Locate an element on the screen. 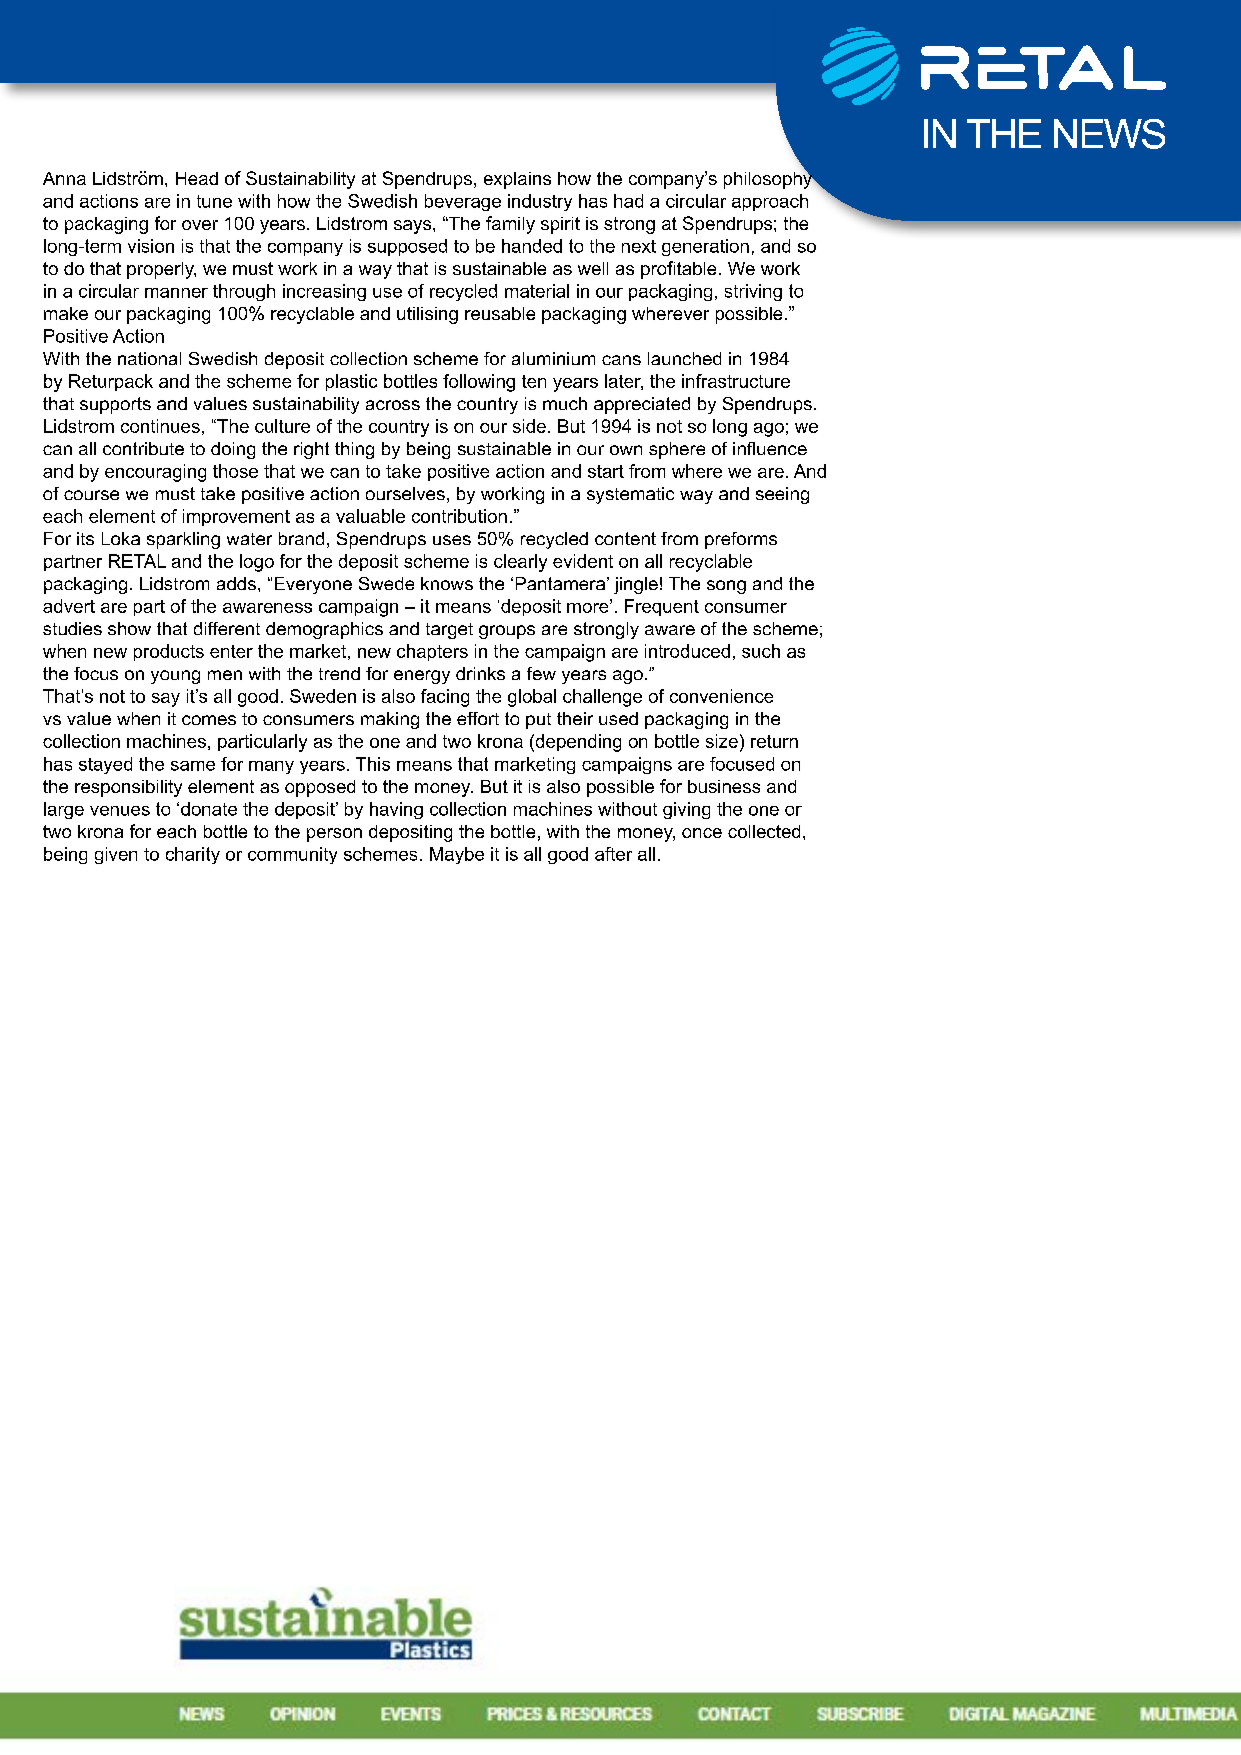 The width and height of the screenshot is (1241, 1755). beverage is located at coordinates (463, 202).
